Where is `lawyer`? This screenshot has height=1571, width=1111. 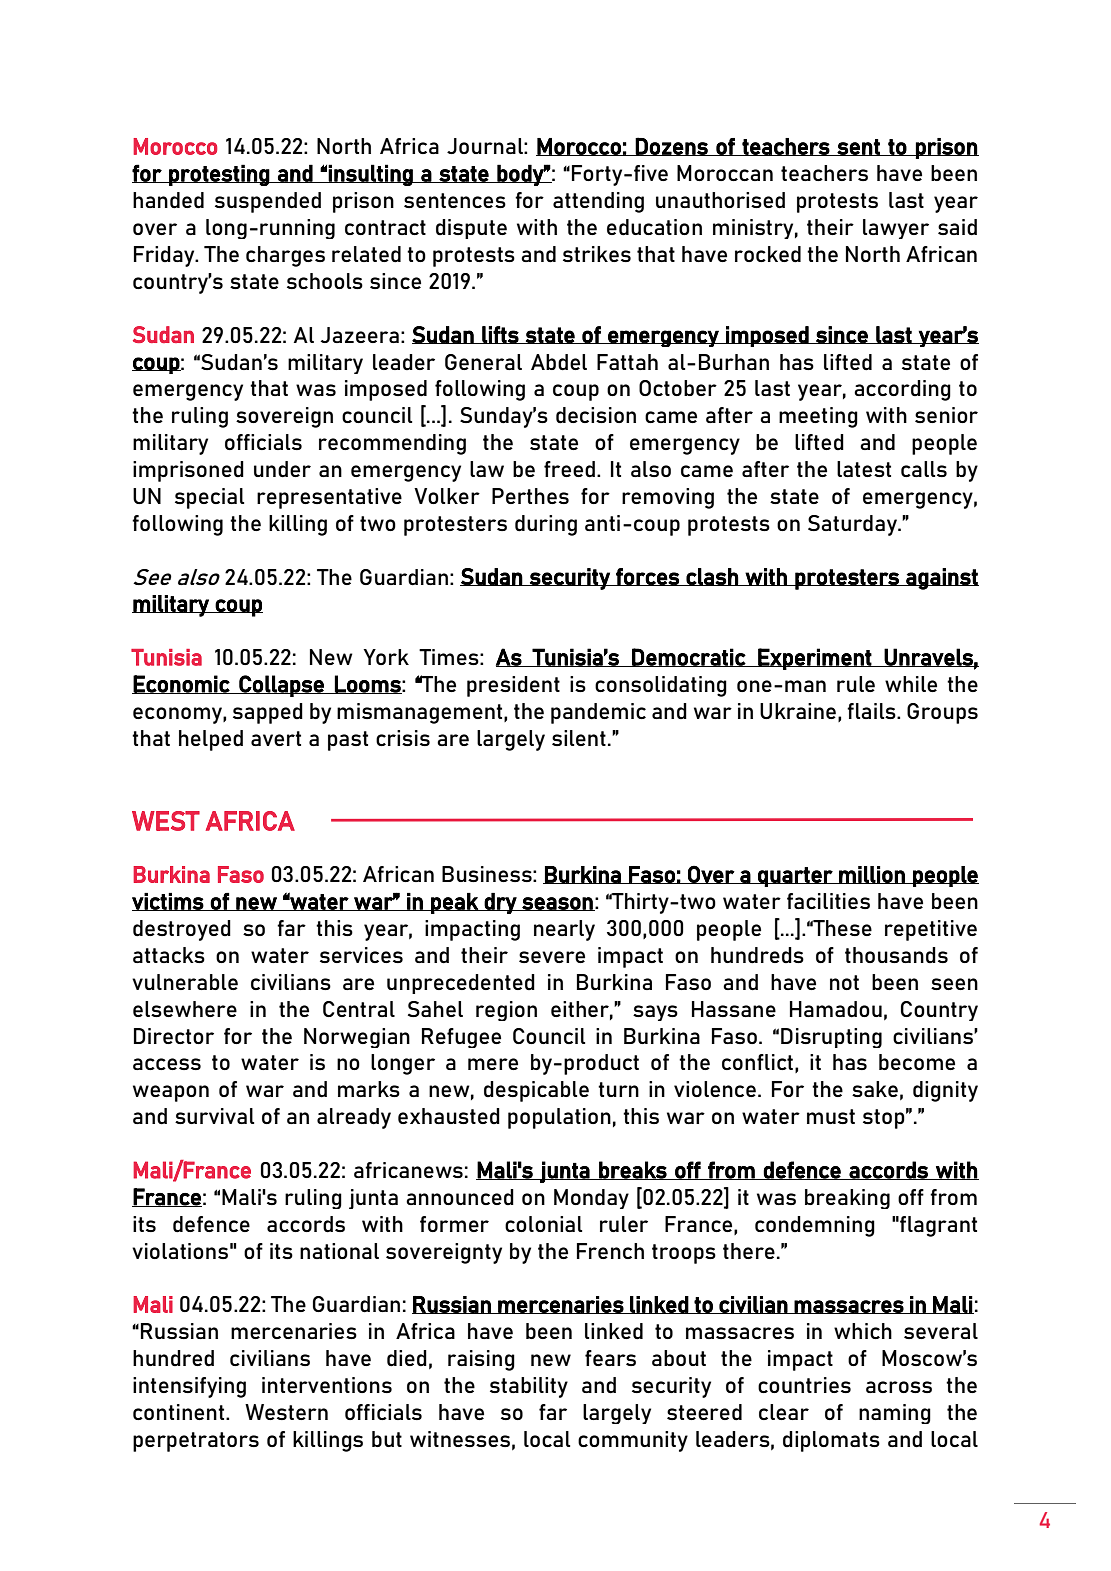 lawyer is located at coordinates (896, 229).
